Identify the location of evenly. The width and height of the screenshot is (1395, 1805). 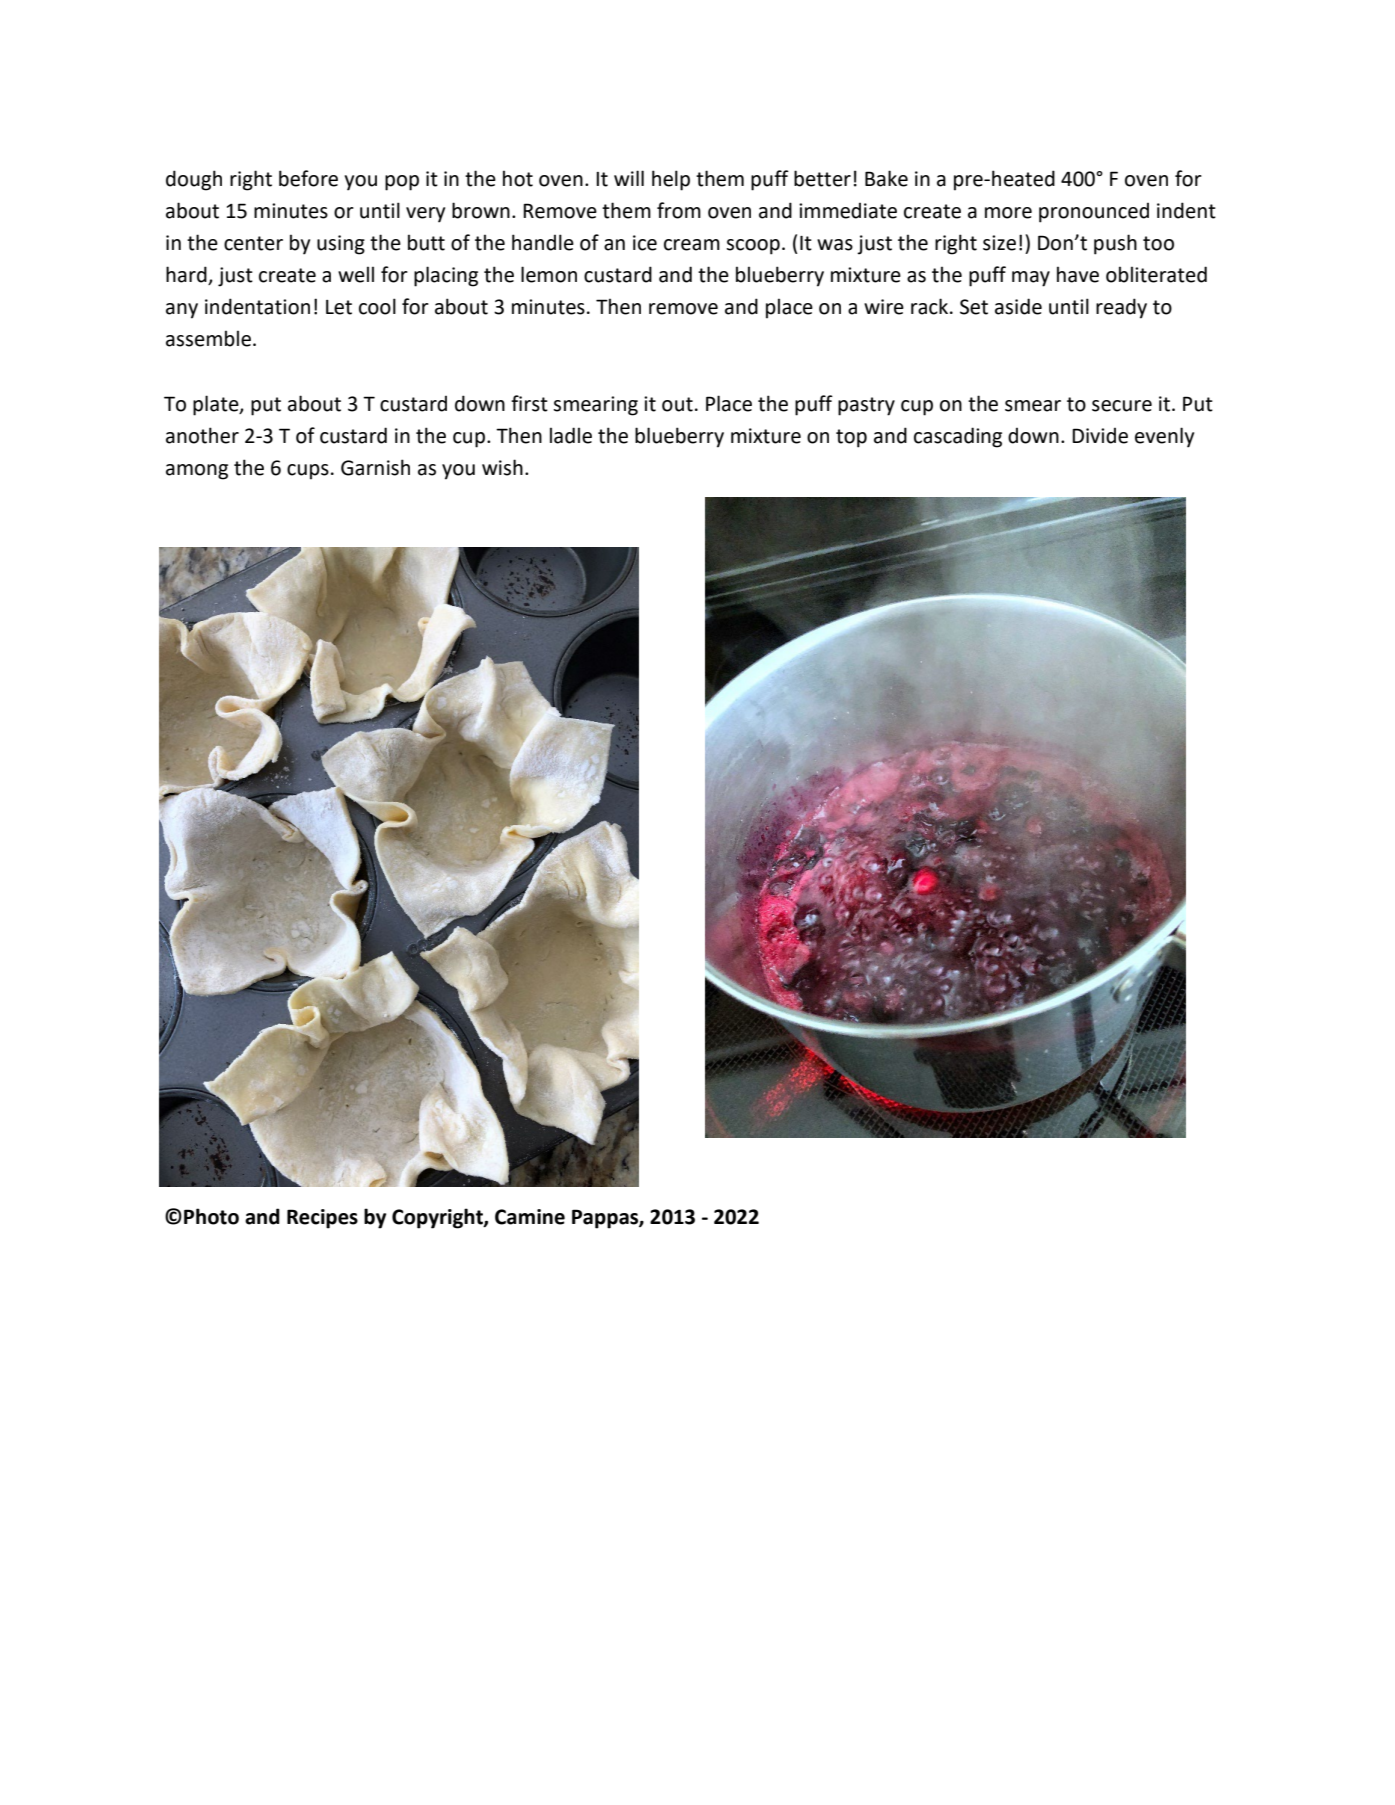
(1164, 437).
